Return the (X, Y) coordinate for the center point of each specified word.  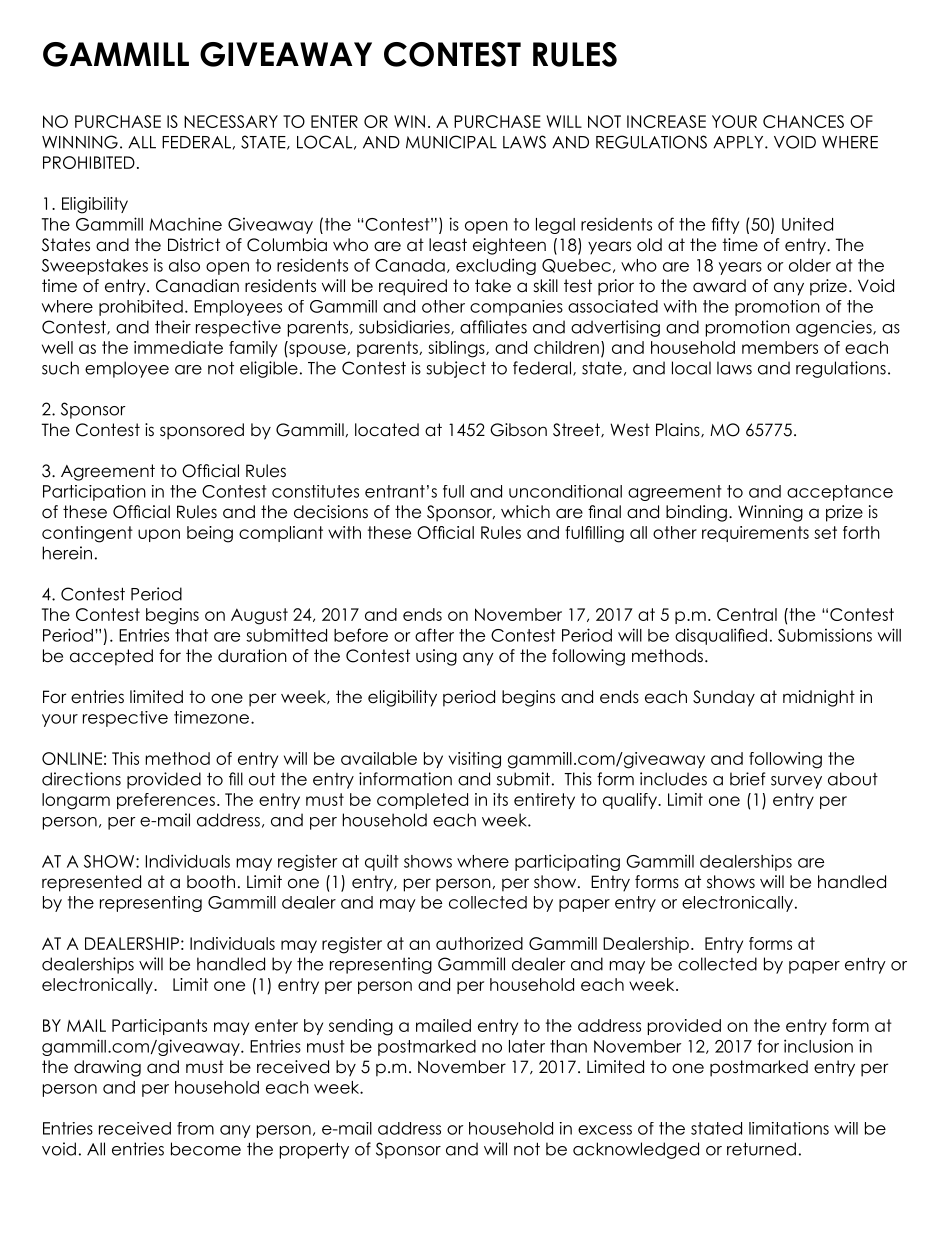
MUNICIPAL (451, 142)
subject (456, 369)
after (434, 635)
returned (761, 1149)
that (191, 635)
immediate (178, 347)
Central (747, 614)
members (780, 347)
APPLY (739, 142)
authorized (479, 943)
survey (796, 782)
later (527, 1046)
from (195, 1128)
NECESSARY (231, 121)
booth (211, 882)
